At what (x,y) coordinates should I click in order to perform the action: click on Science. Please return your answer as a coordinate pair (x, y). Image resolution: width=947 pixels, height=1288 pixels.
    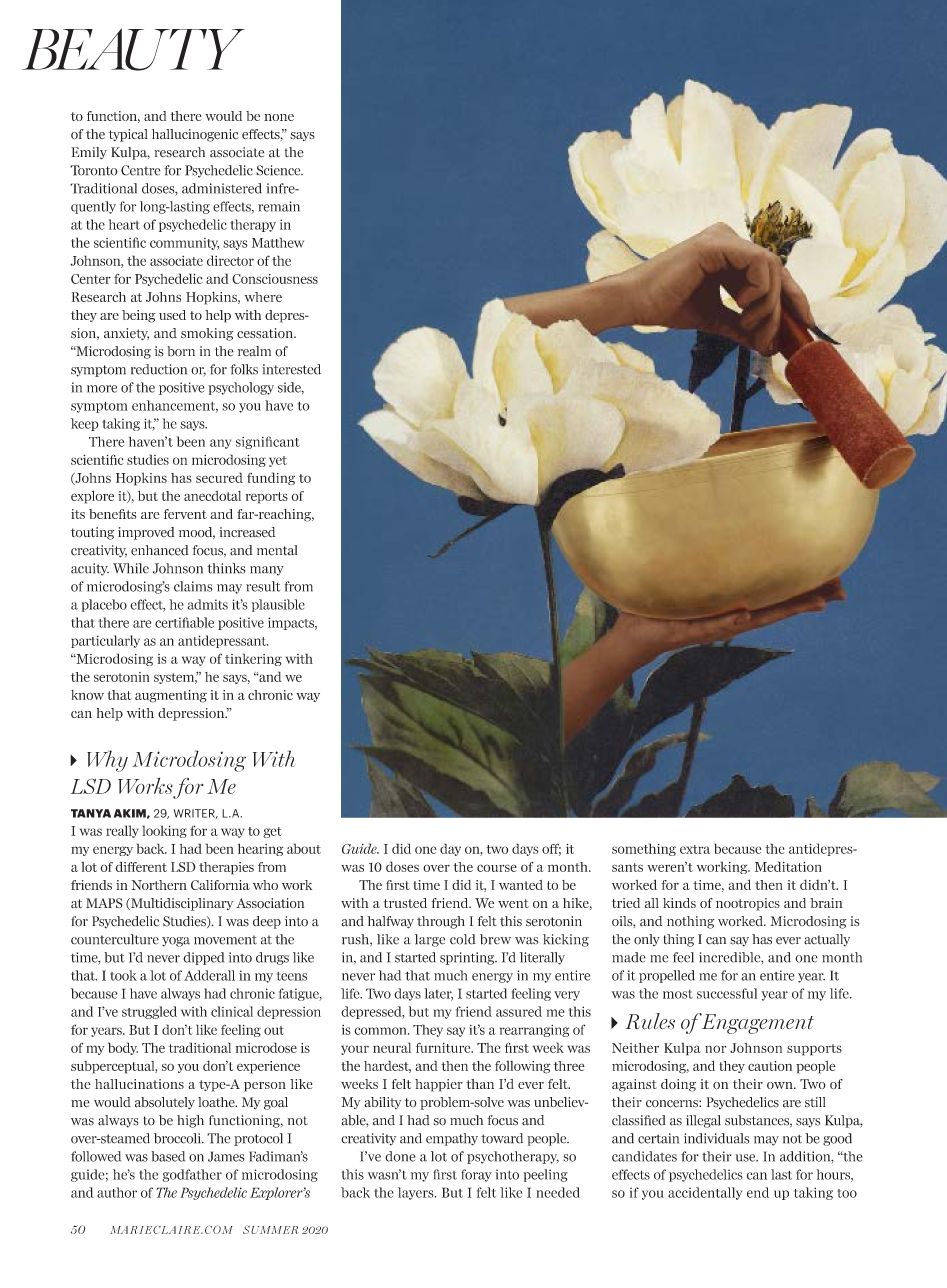
    Looking at the image, I should click on (279, 170).
